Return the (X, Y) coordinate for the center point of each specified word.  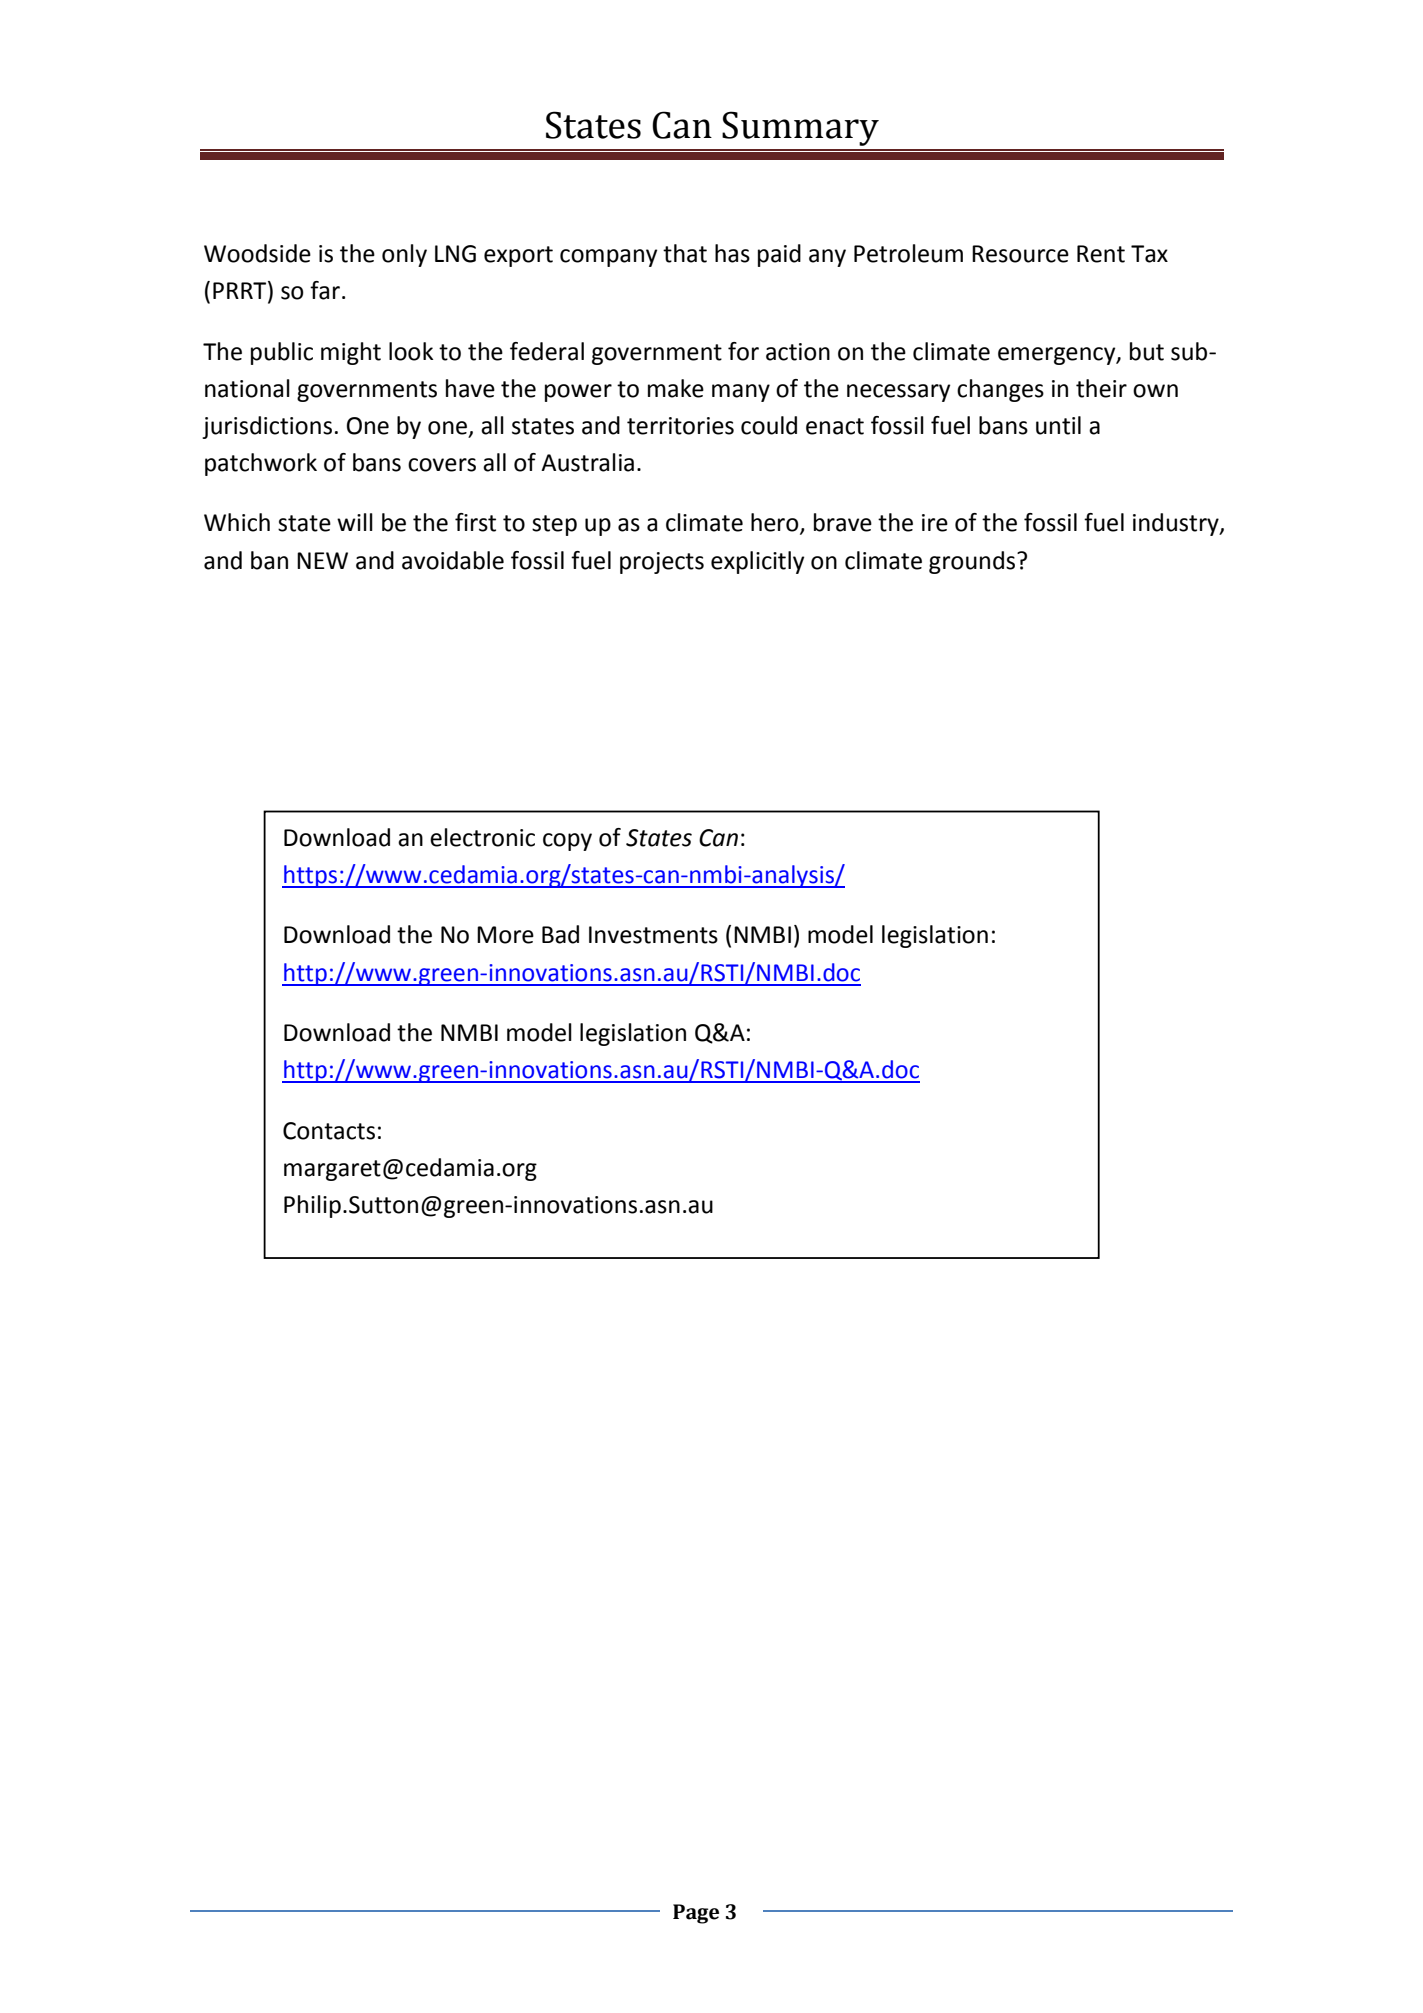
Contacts (329, 1131)
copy (567, 842)
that (685, 253)
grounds (973, 562)
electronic (482, 837)
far (325, 290)
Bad (560, 934)
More (505, 935)
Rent (1101, 254)
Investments (653, 935)
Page (696, 1914)
